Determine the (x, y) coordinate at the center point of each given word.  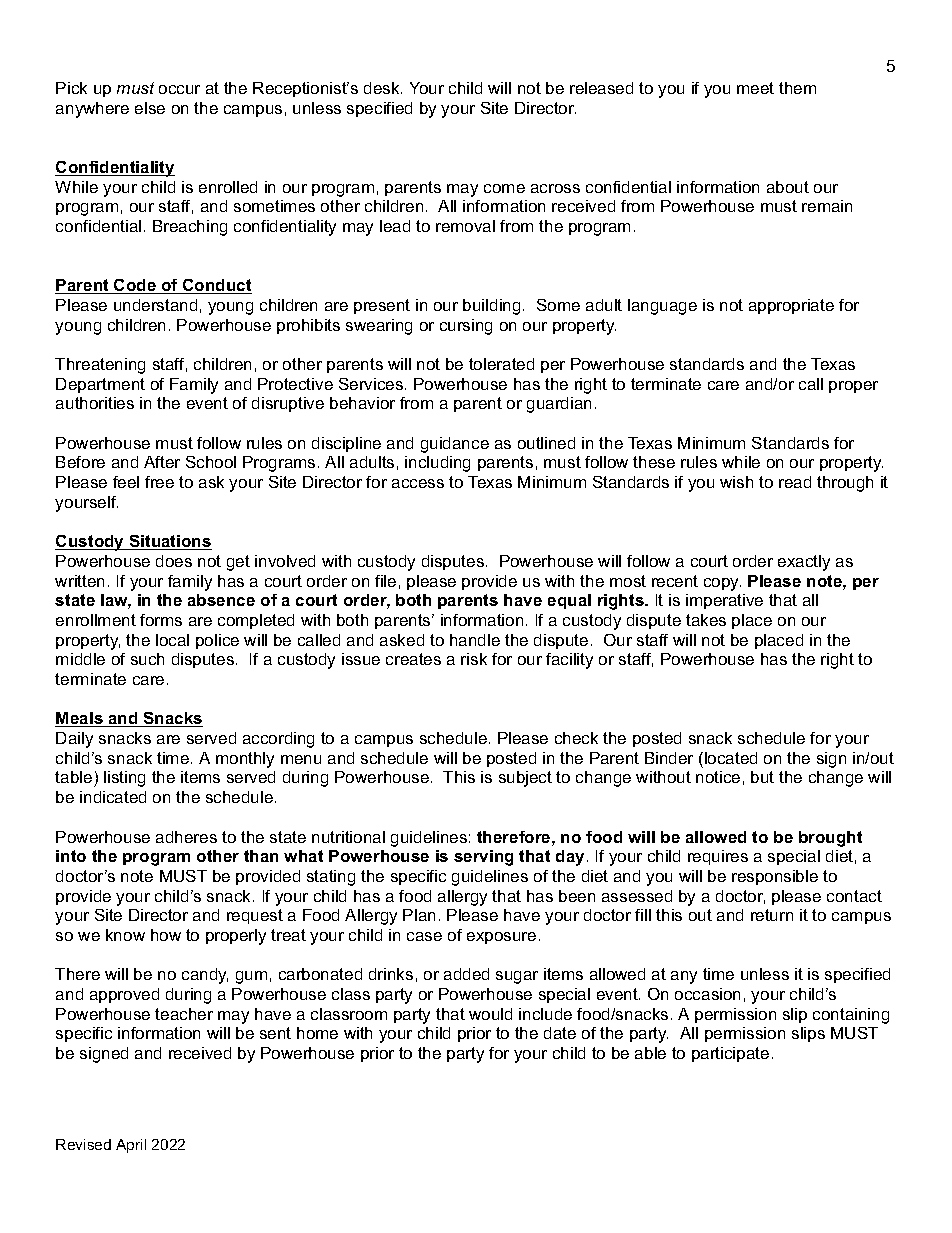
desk (383, 88)
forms (161, 620)
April (131, 1146)
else (150, 108)
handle (475, 640)
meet (755, 88)
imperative (724, 601)
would (490, 1014)
